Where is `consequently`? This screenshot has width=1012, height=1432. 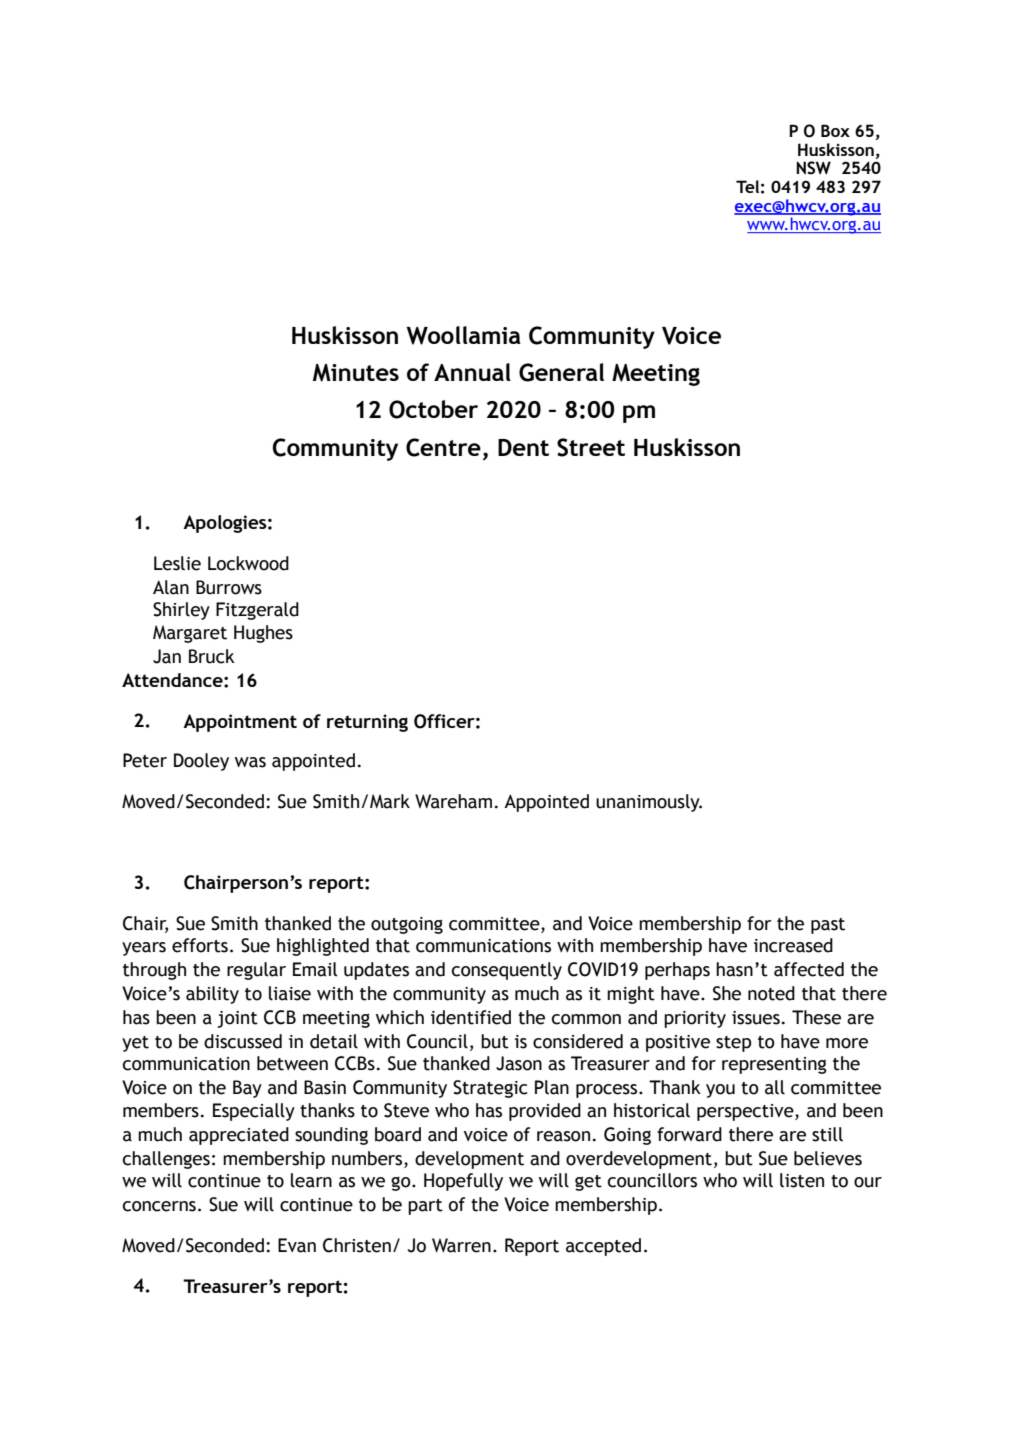
consequently is located at coordinates (507, 971).
